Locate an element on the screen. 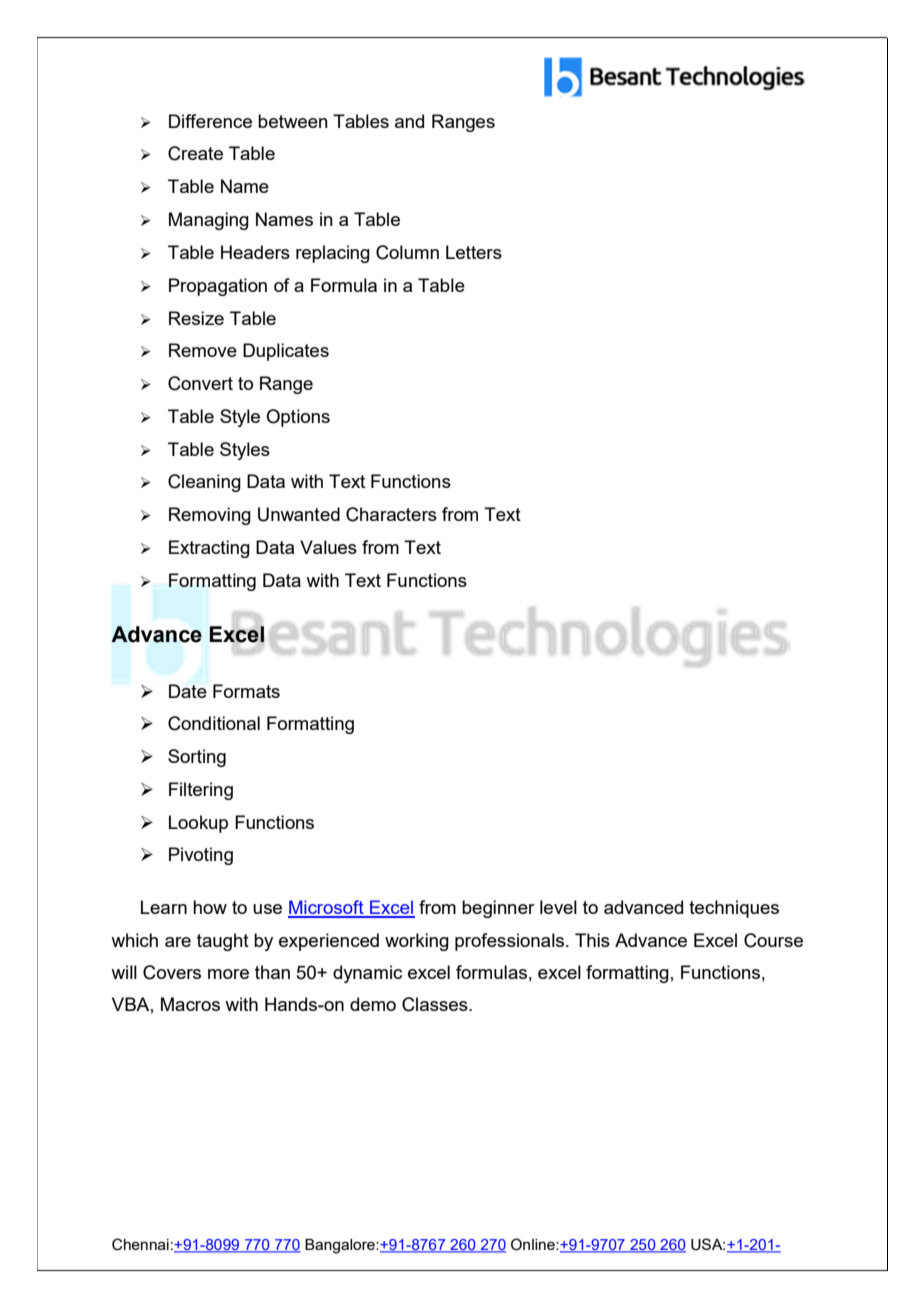  Column is located at coordinates (407, 252).
